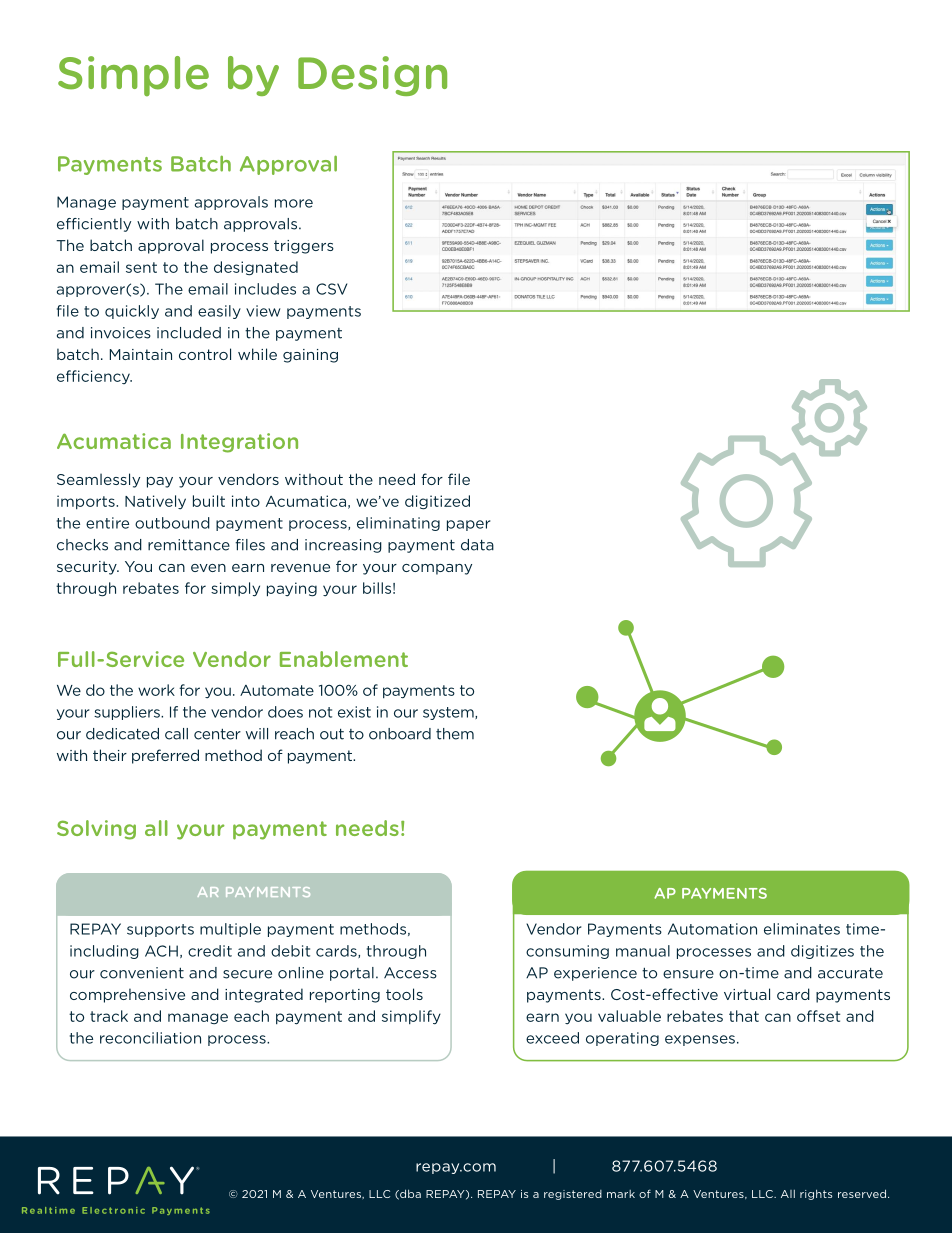 This screenshot has height=1233, width=952. What do you see at coordinates (133, 76) in the screenshot?
I see `Simple` at bounding box center [133, 76].
